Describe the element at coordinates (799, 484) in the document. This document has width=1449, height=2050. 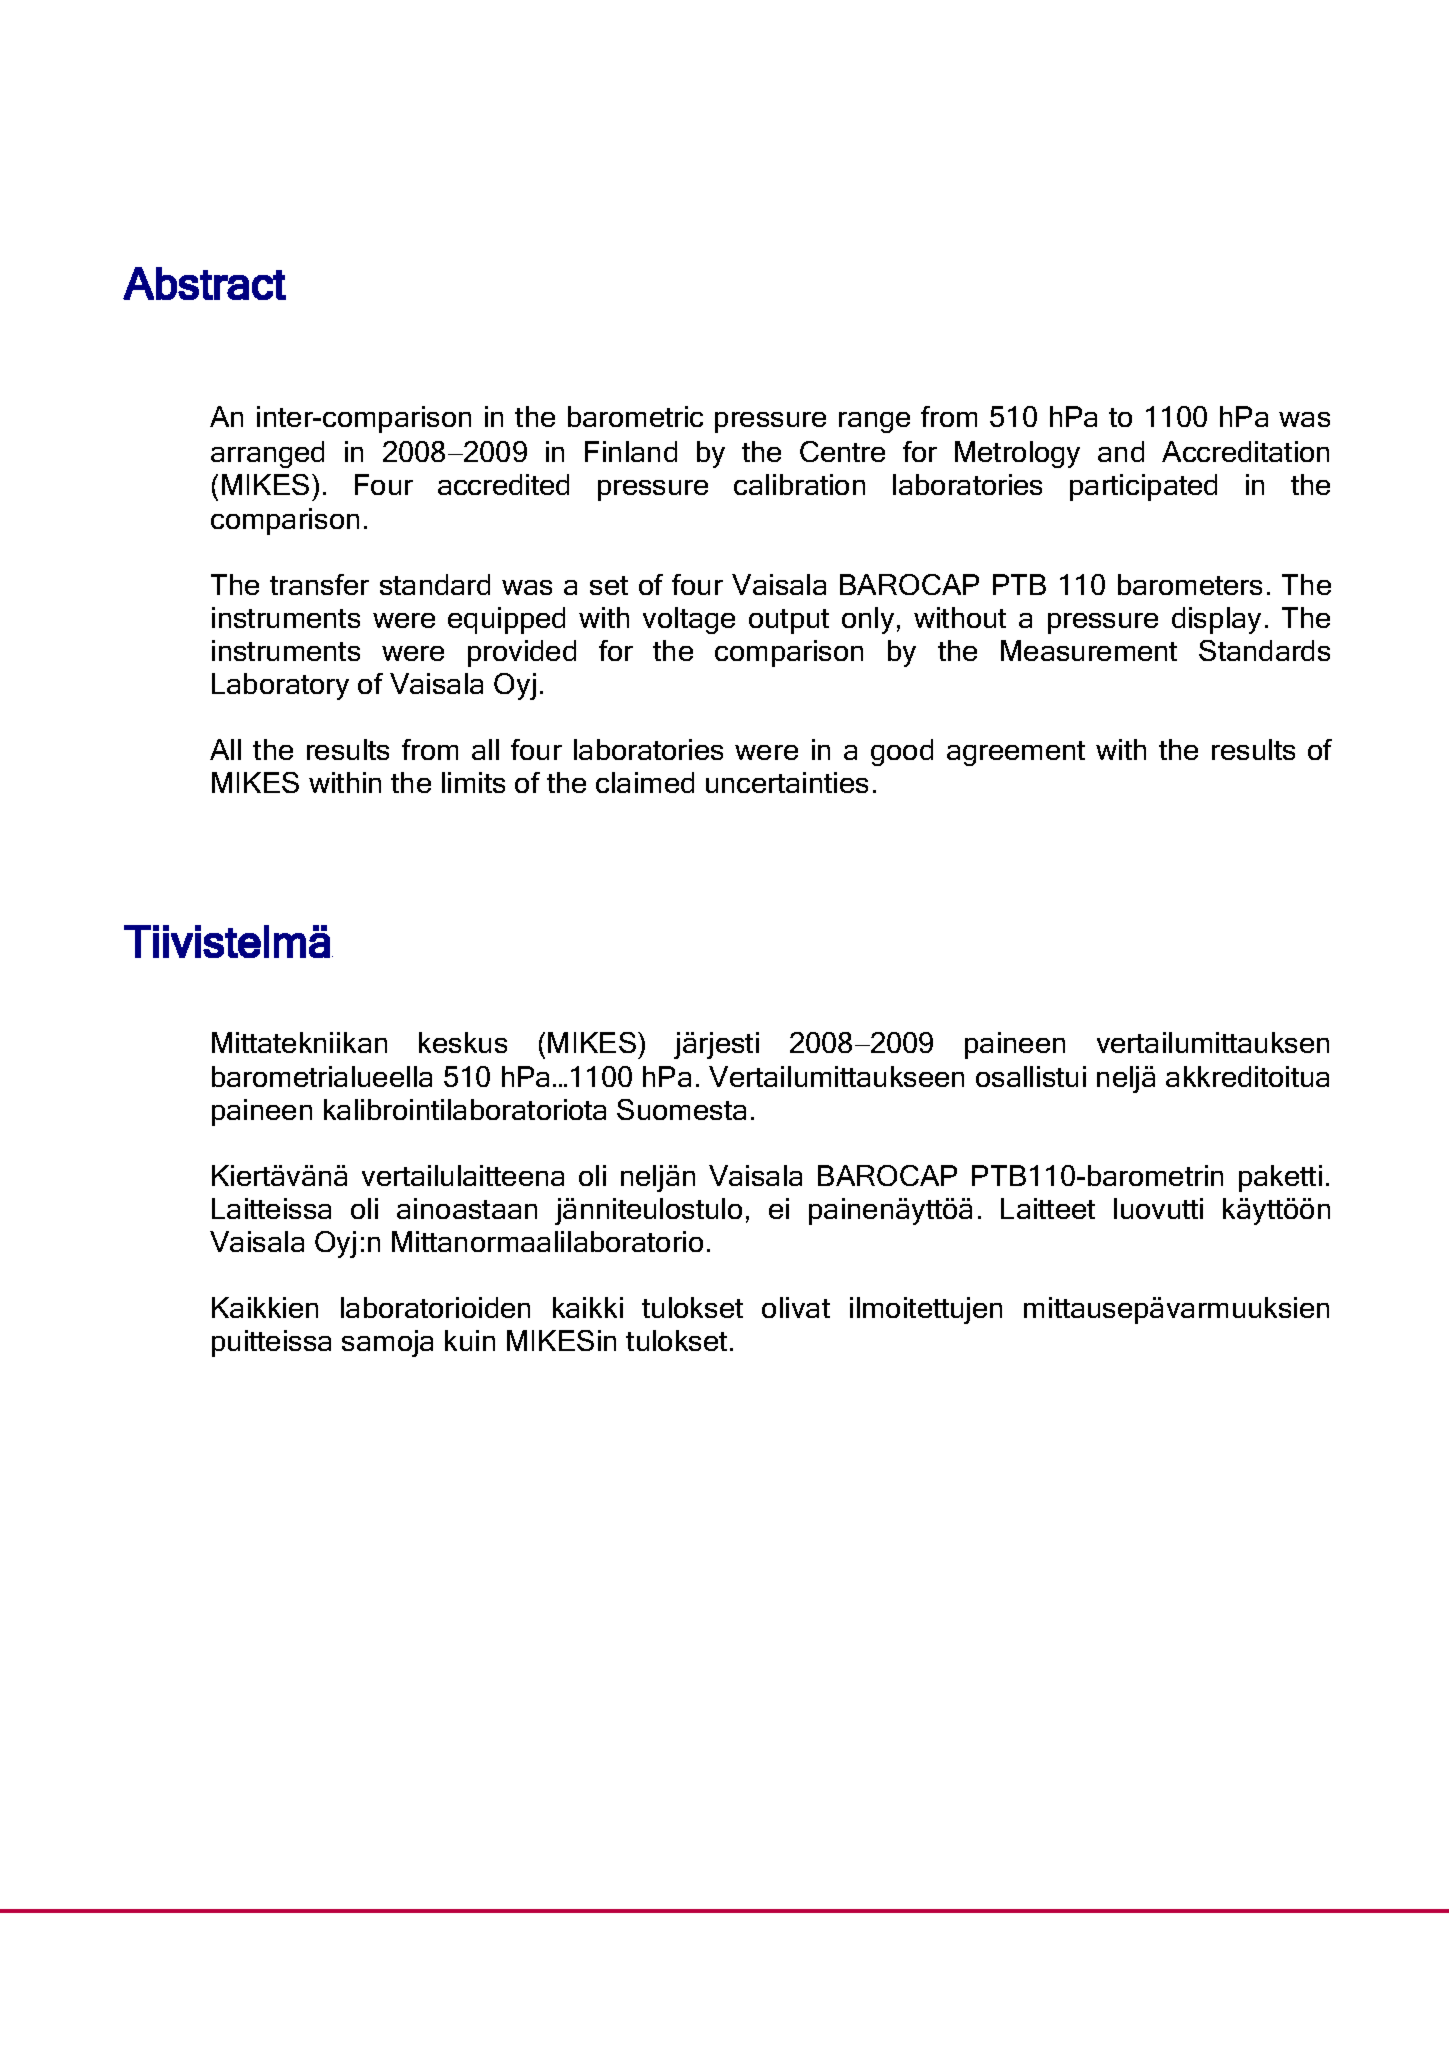
I see `calibration` at that location.
